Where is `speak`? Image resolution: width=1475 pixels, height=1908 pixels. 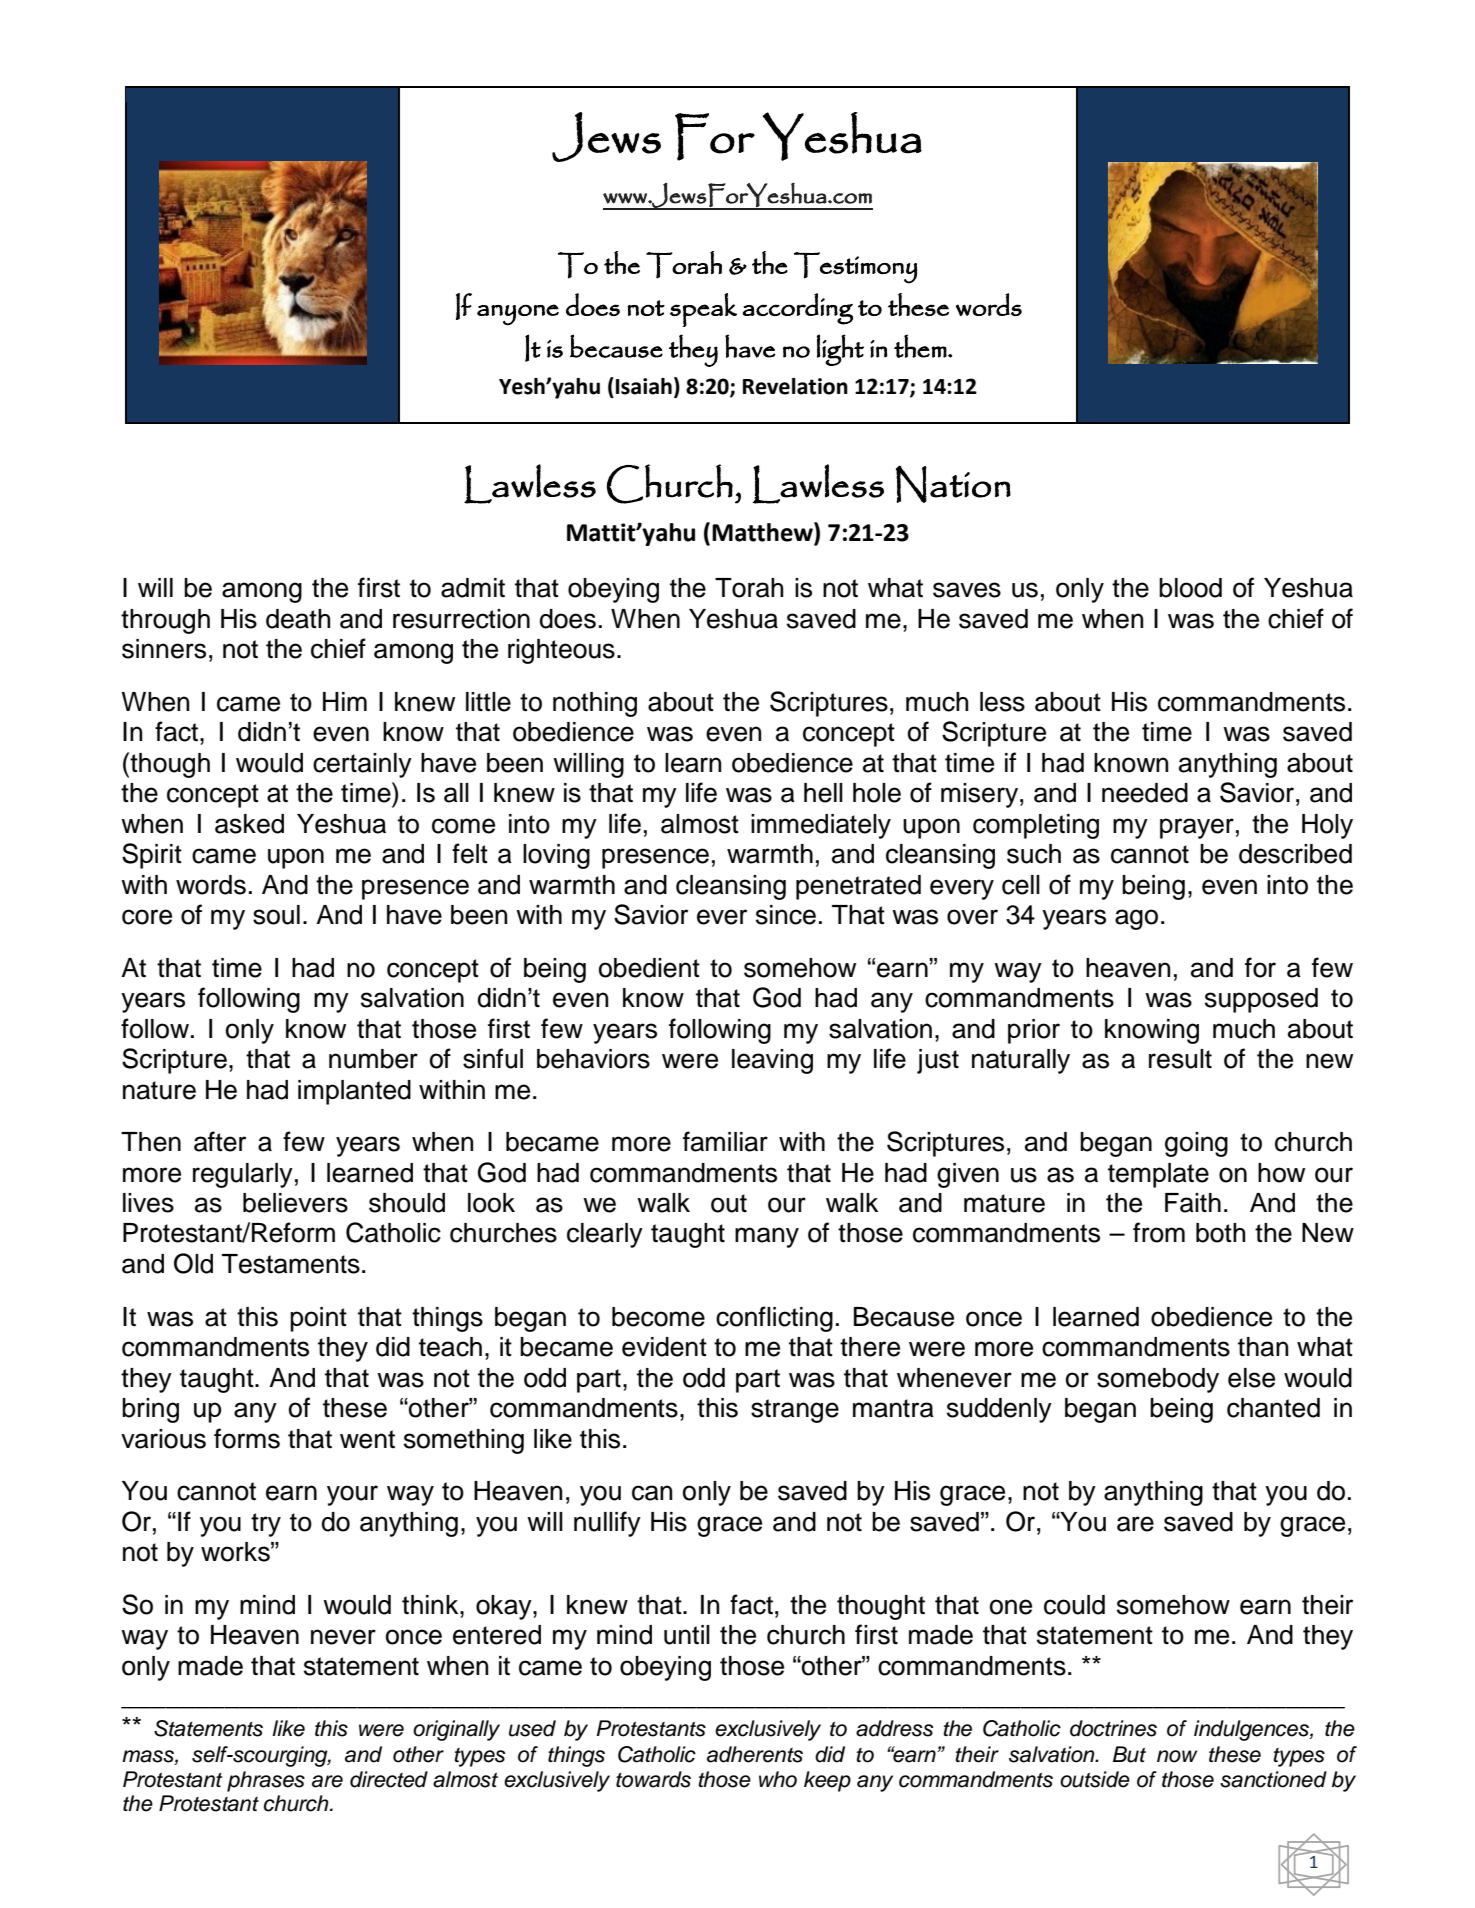 speak is located at coordinates (703, 310).
